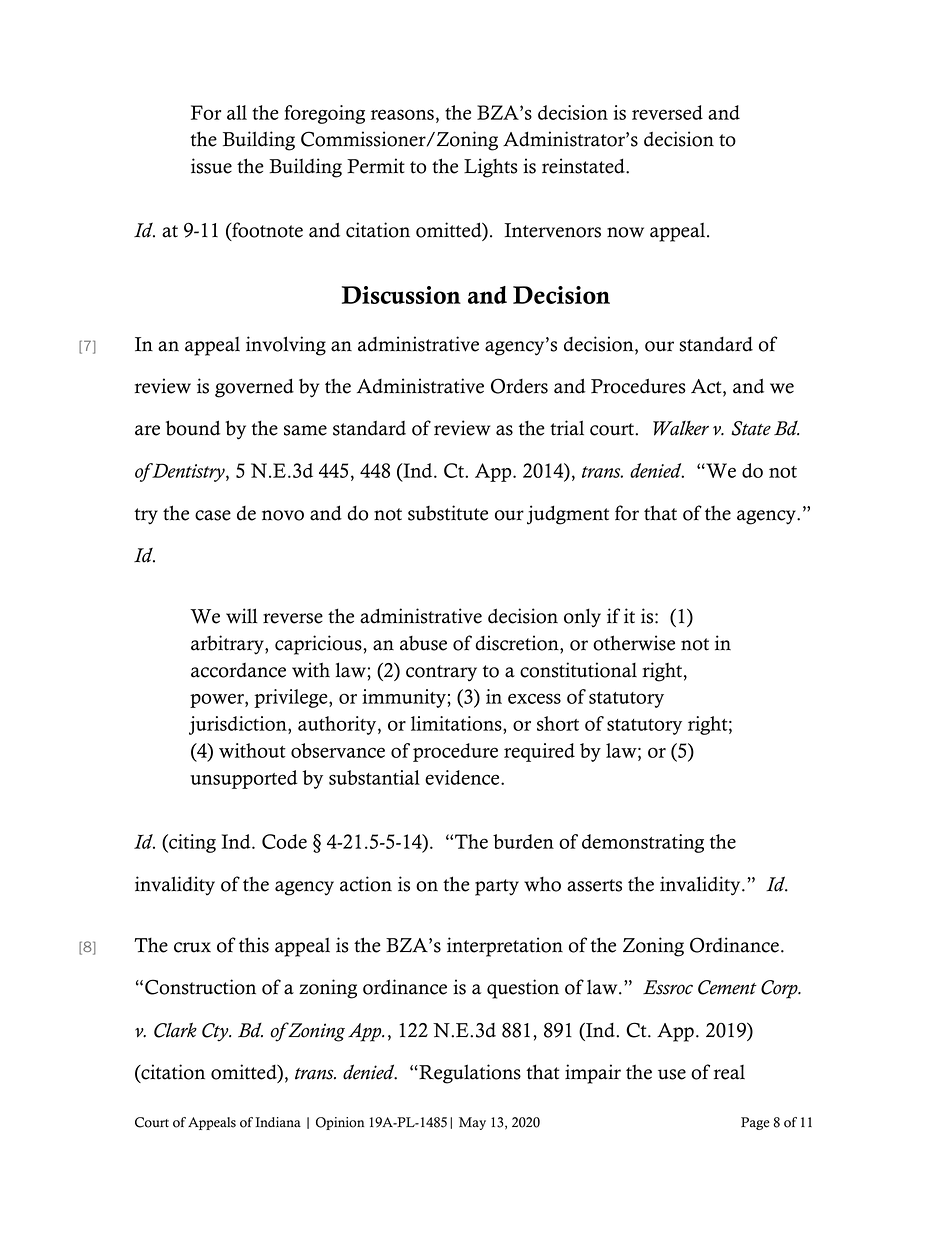 This screenshot has height=1233, width=952. What do you see at coordinates (284, 841) in the screenshot?
I see `Code` at bounding box center [284, 841].
